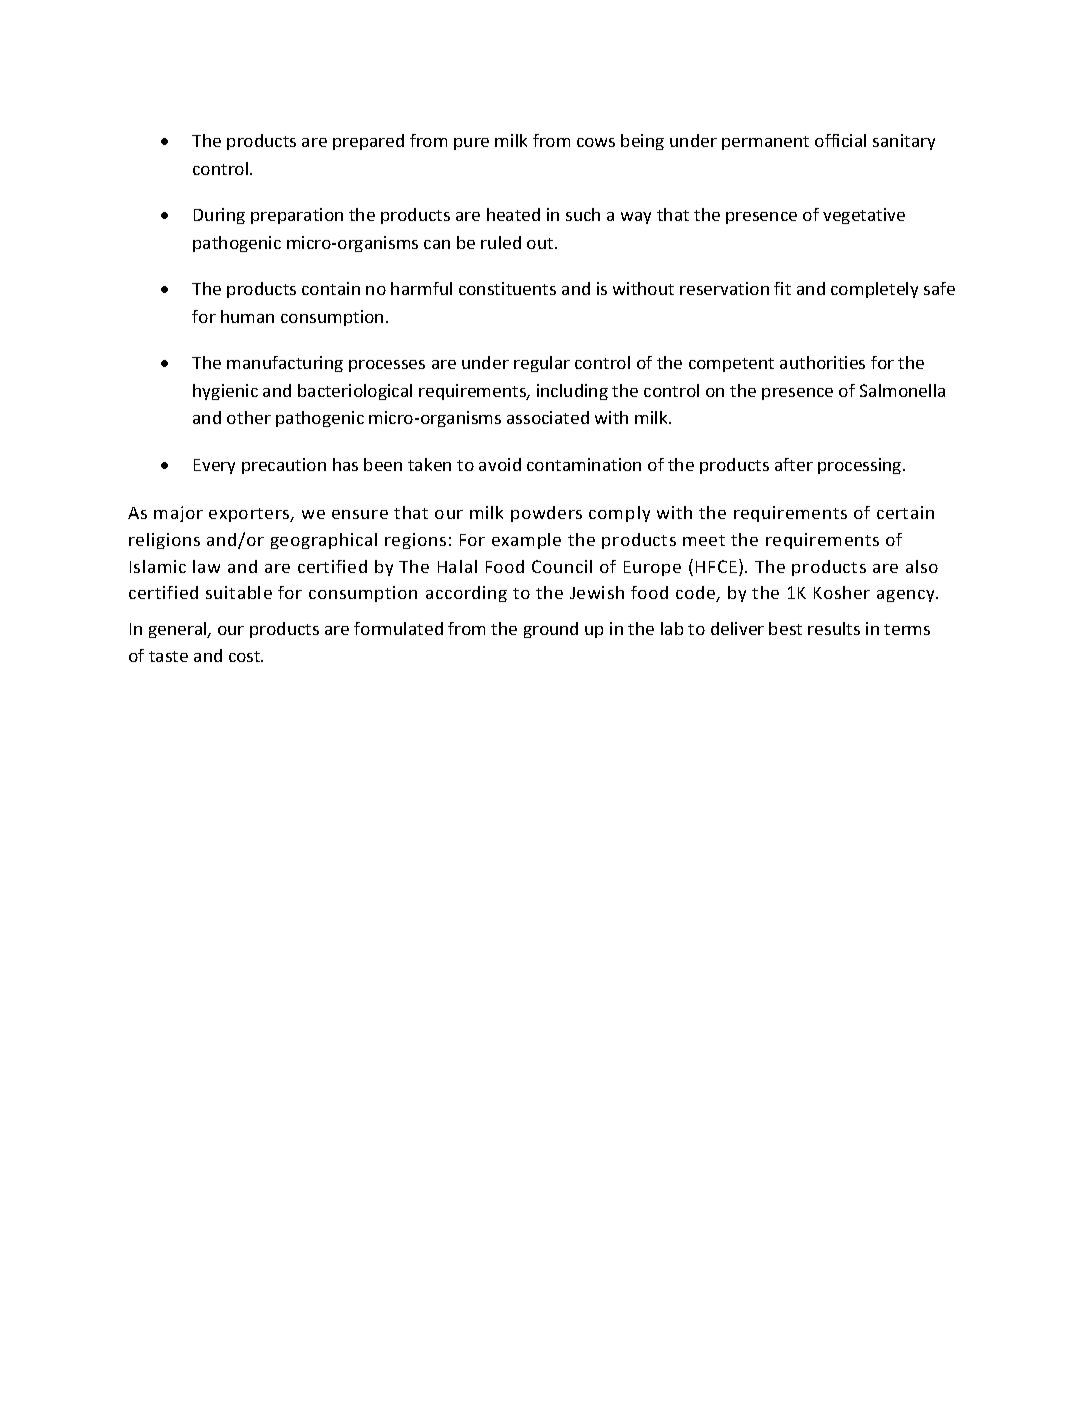 This screenshot has width=1091, height=1412. I want to click on cows, so click(596, 142).
